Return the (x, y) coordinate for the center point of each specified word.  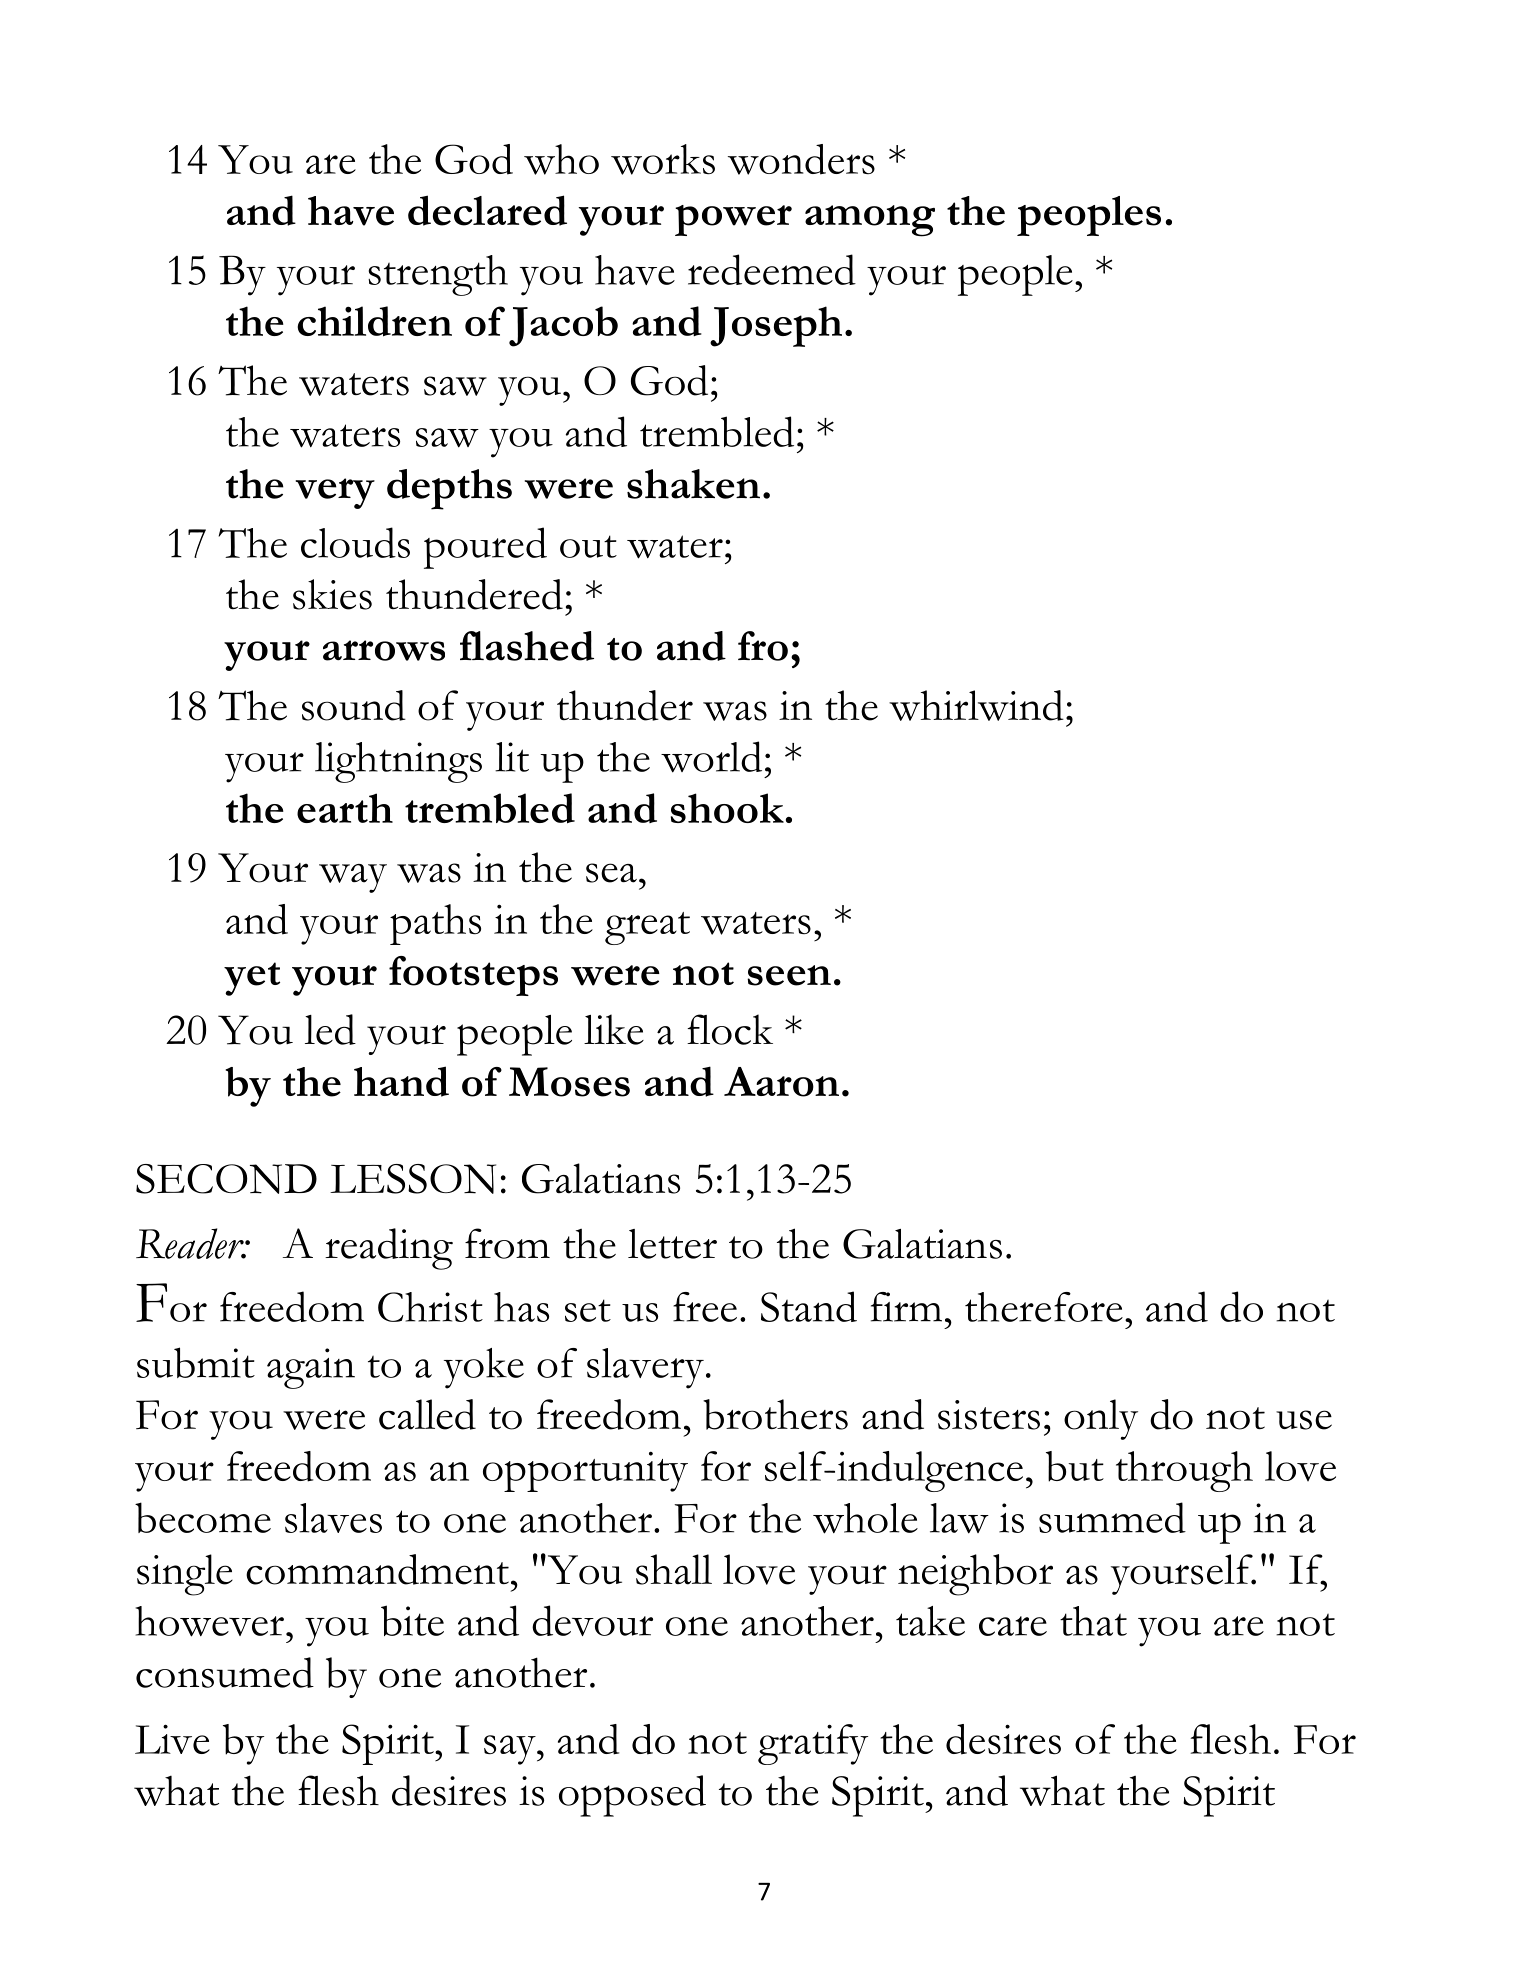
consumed (225, 1672)
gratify (813, 1744)
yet (252, 979)
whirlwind (976, 705)
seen (789, 975)
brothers (775, 1414)
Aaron (781, 1082)
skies (332, 594)
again (311, 1368)
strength (438, 275)
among (870, 221)
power (733, 220)
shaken (693, 484)
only (1101, 1419)
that (1093, 1621)
